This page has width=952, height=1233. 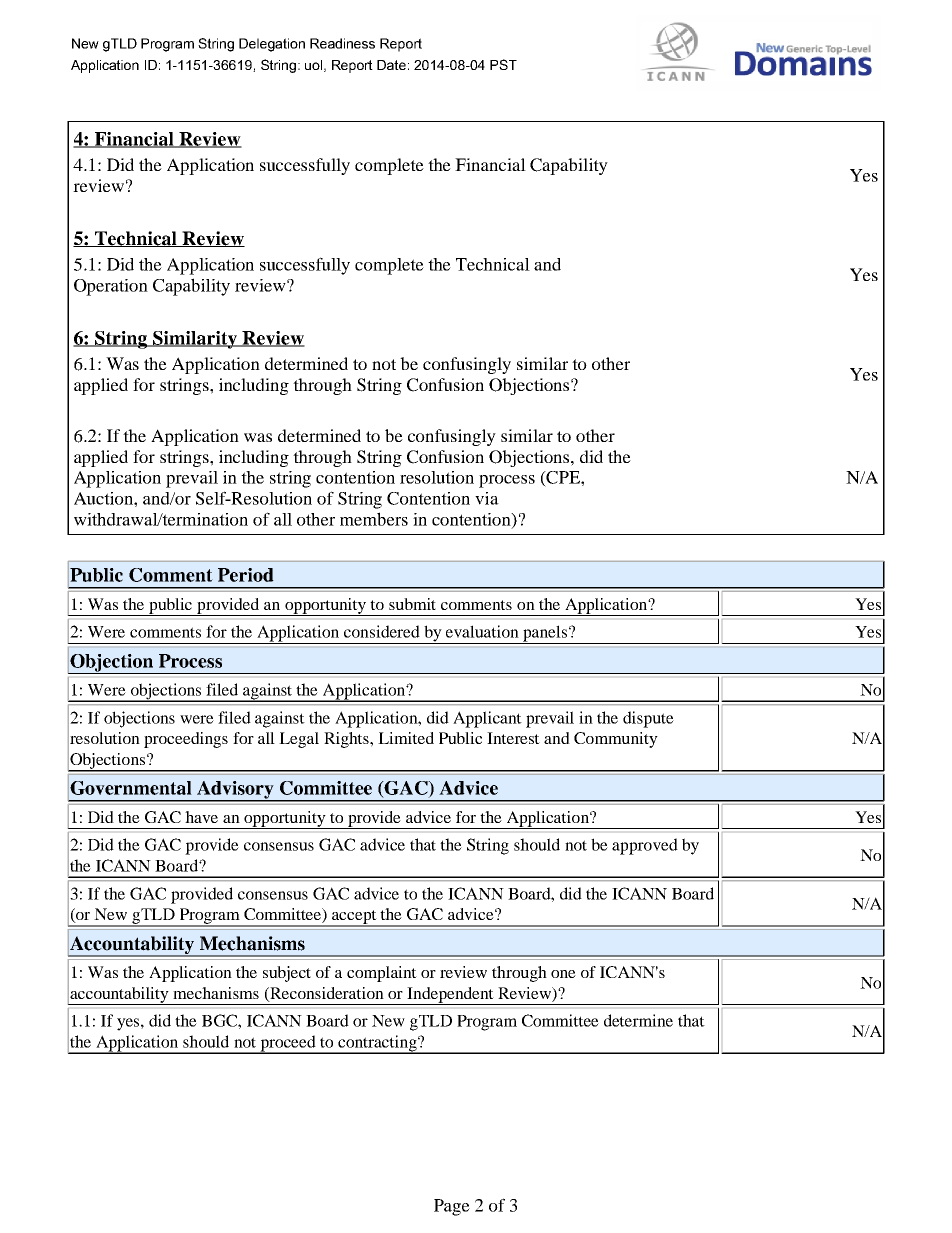 I want to click on members, so click(x=374, y=519).
